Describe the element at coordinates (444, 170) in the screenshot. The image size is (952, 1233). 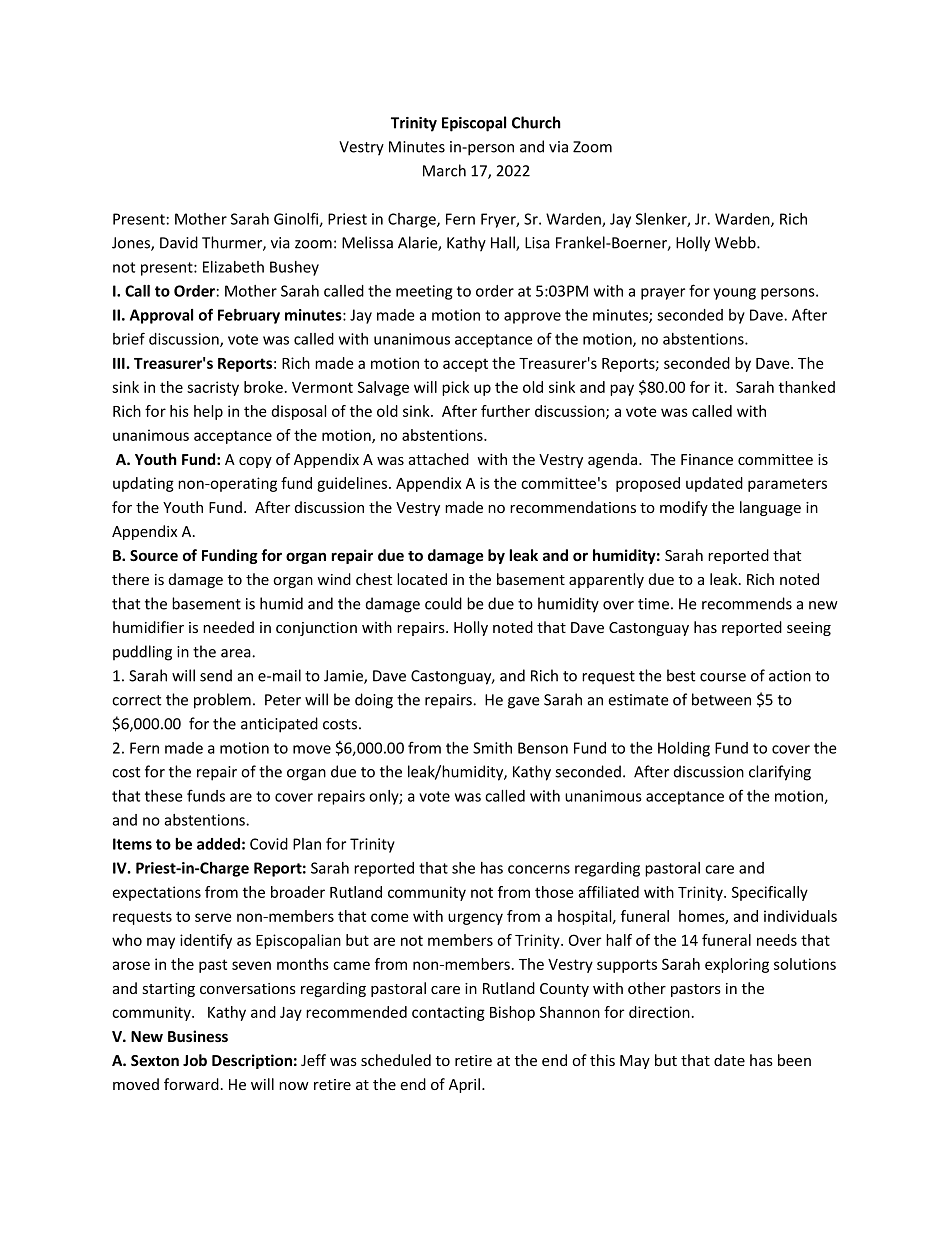
I see `March` at that location.
